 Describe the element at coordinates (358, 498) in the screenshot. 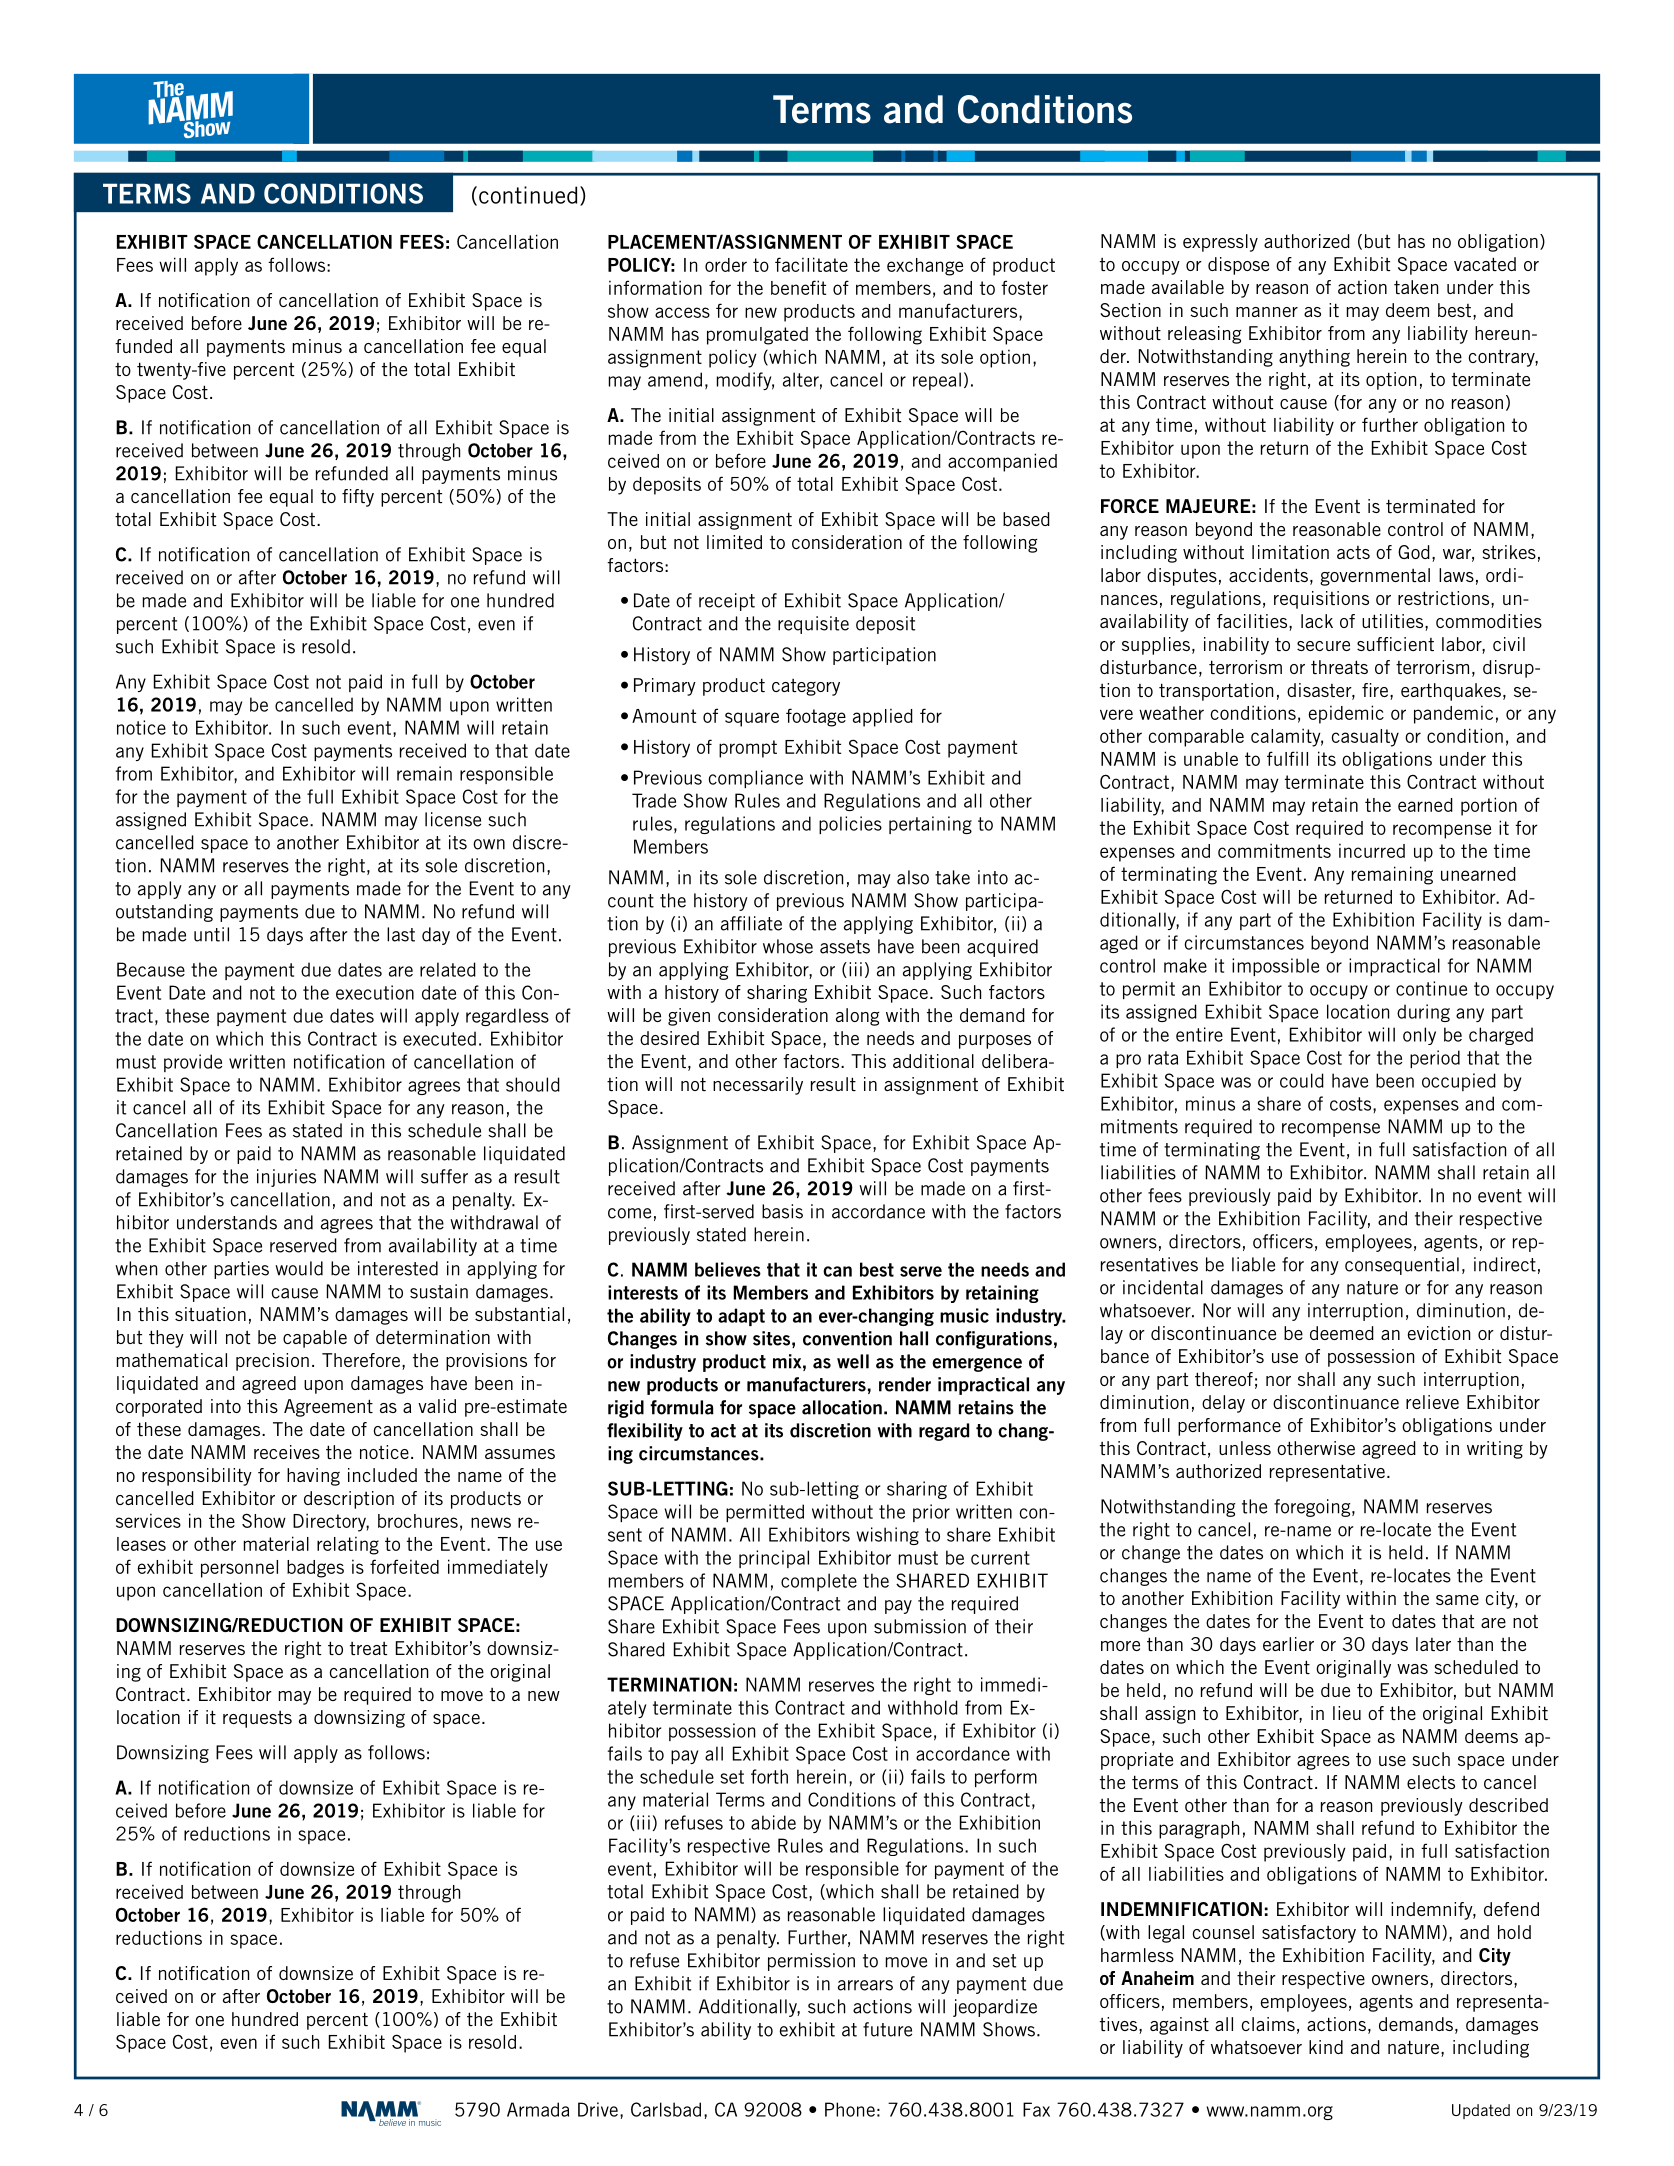

I see `fifty` at that location.
